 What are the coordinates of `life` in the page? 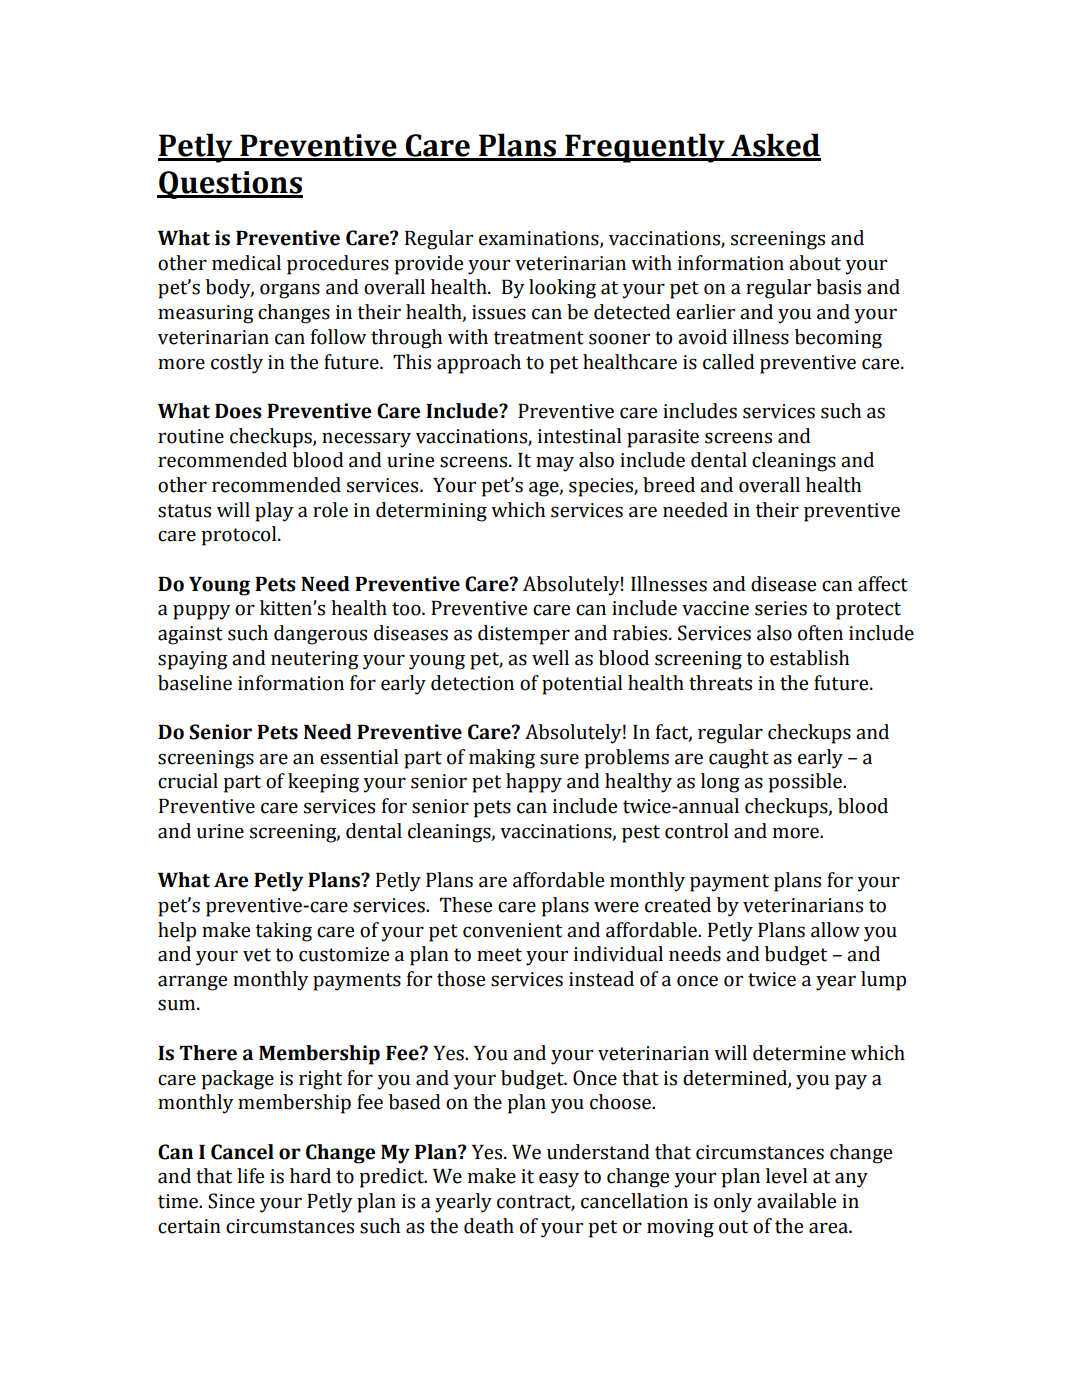 It's located at (250, 1176).
